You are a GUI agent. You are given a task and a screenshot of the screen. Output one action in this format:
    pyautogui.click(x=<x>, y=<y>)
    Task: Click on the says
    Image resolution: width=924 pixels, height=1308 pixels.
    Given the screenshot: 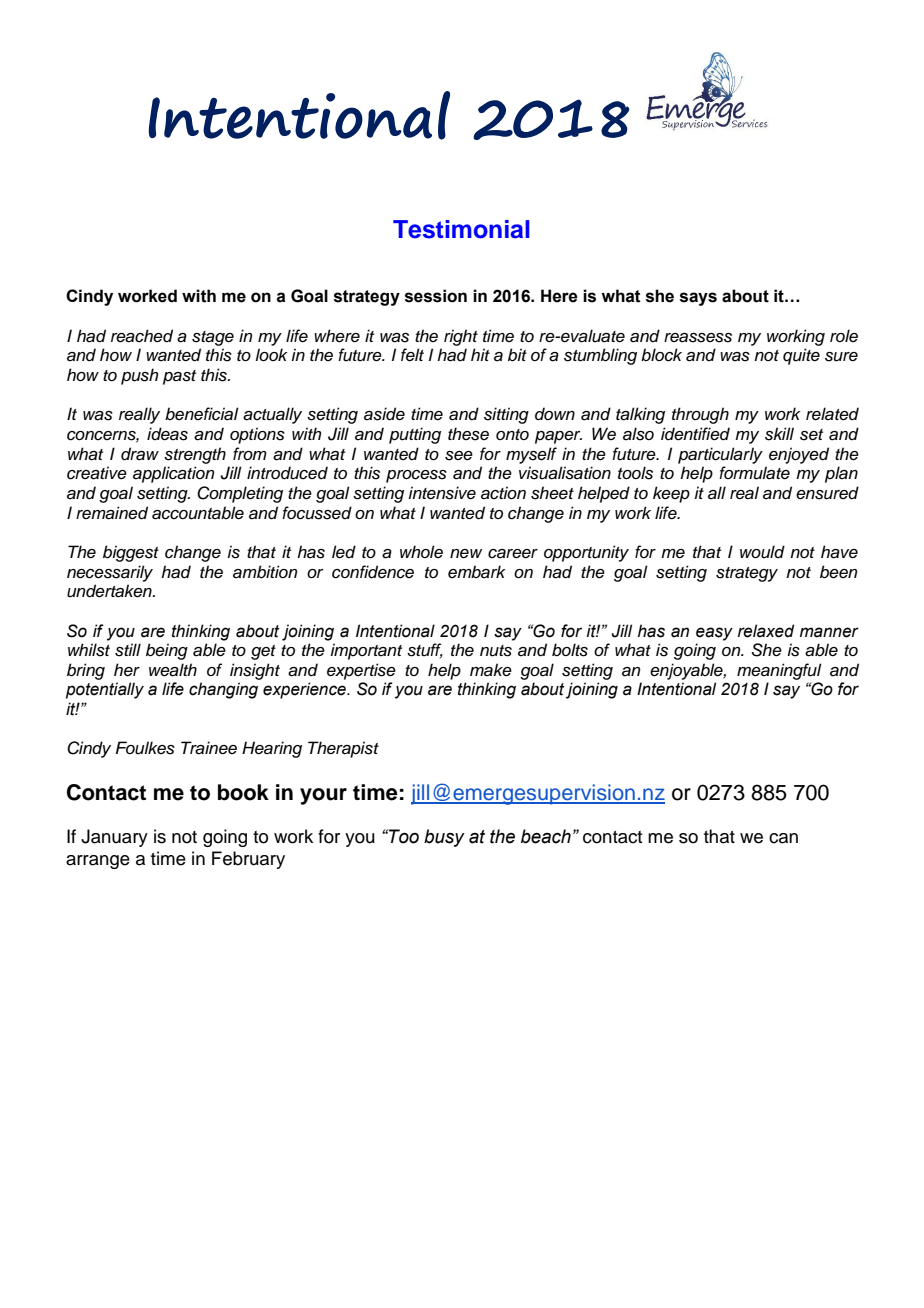 What is the action you would take?
    pyautogui.click(x=698, y=299)
